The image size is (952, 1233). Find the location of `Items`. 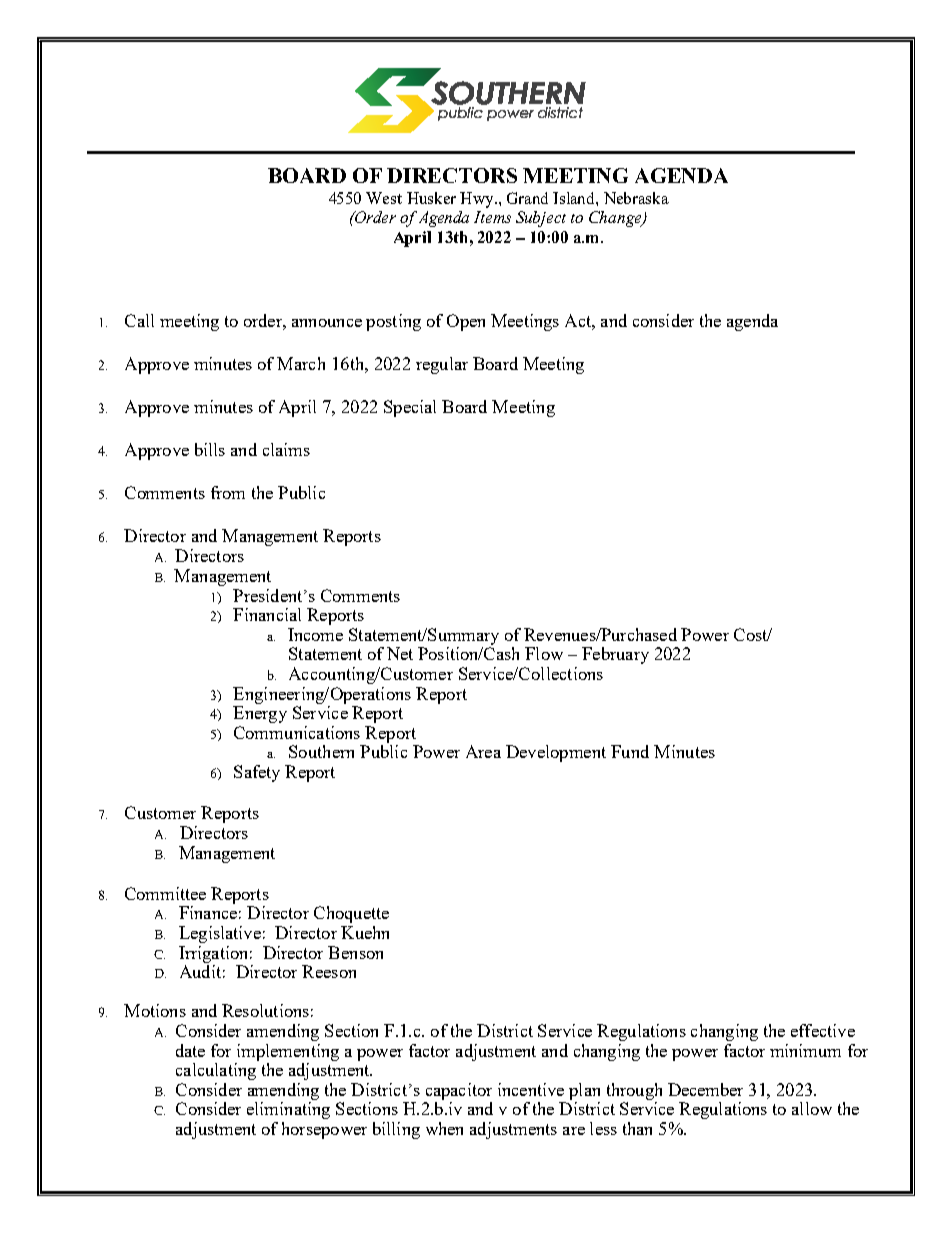

Items is located at coordinates (492, 217).
